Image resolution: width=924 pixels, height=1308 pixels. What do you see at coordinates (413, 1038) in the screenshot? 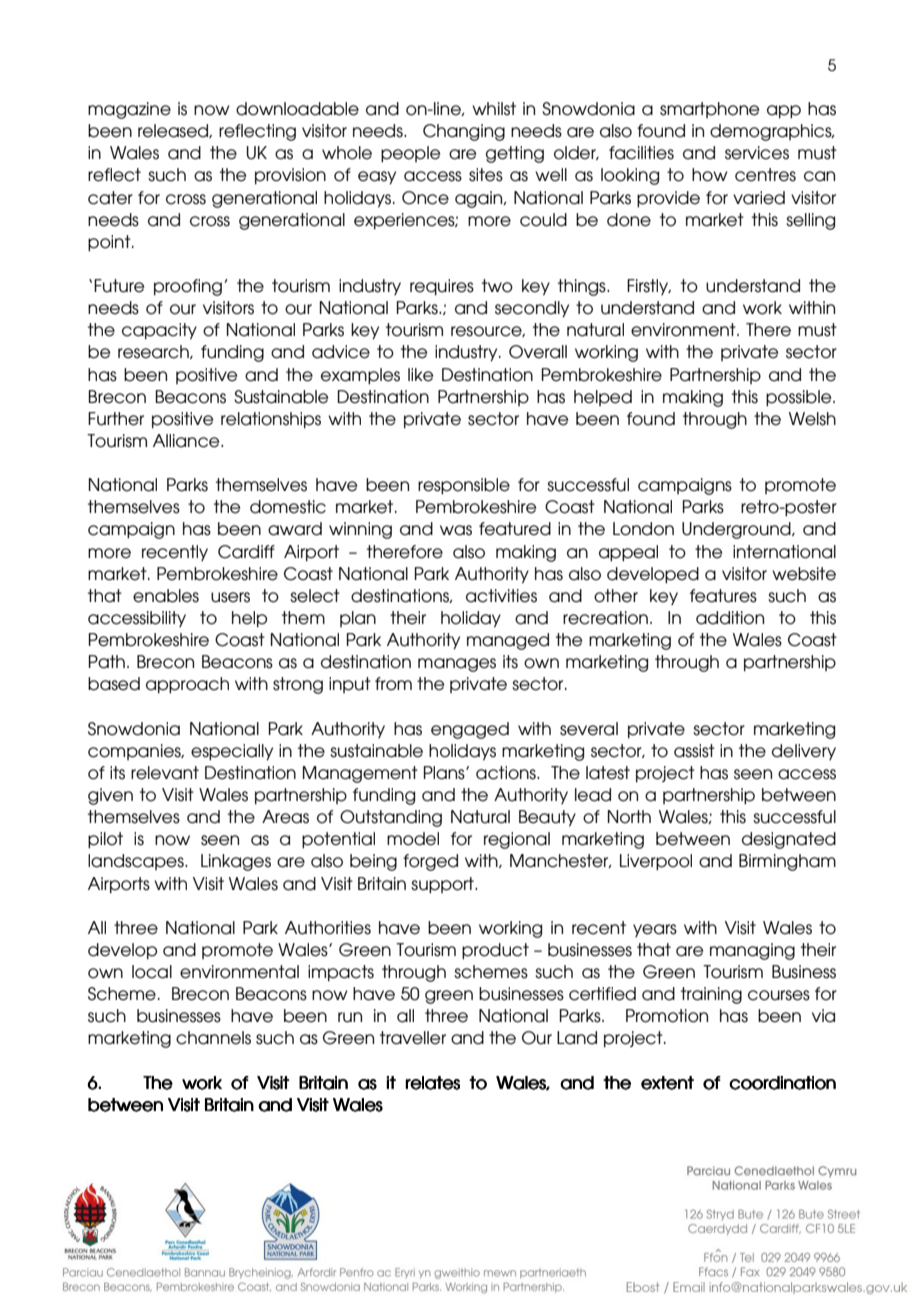
I see `traveller` at bounding box center [413, 1038].
